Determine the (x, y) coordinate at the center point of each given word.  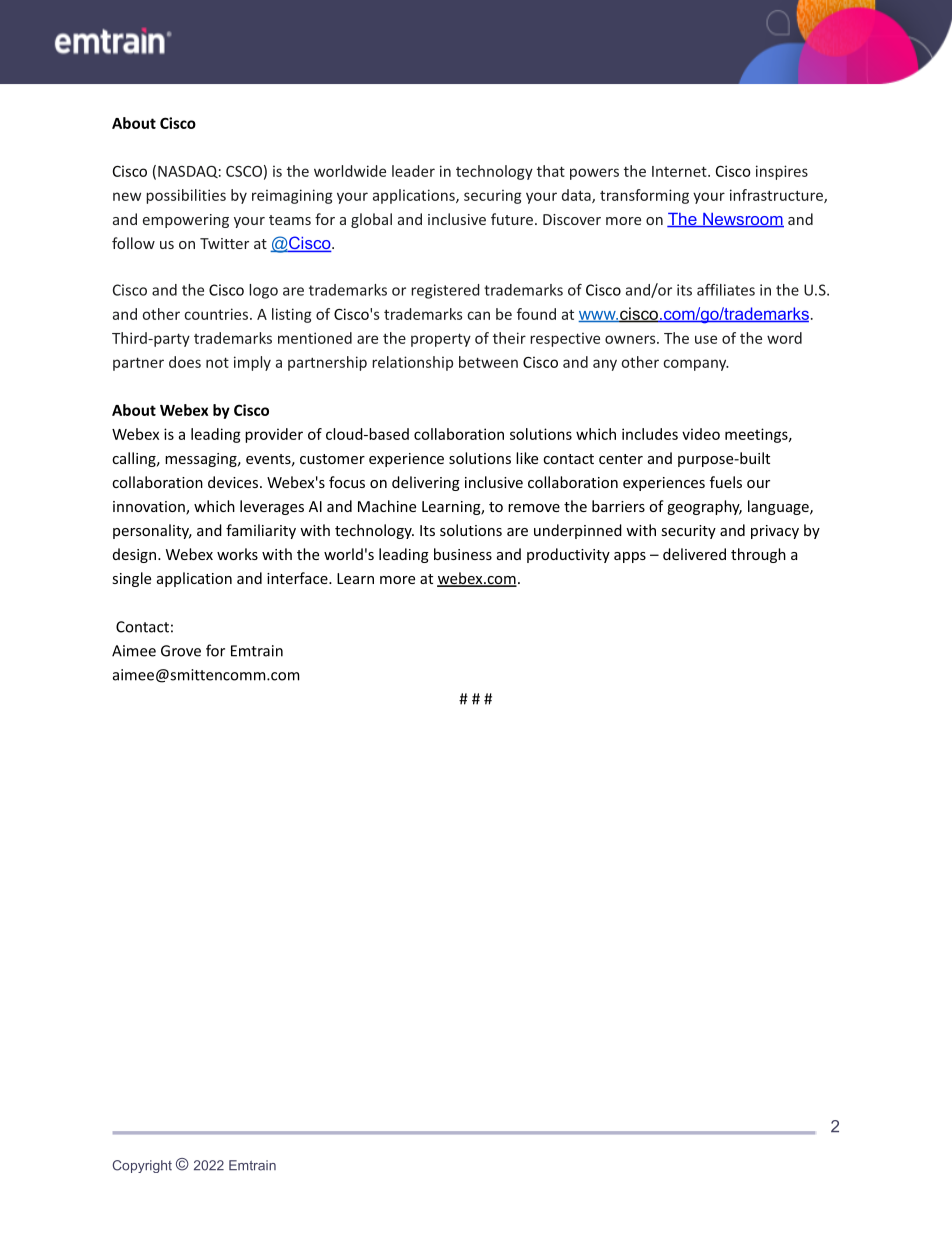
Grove (181, 651)
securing (493, 197)
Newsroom (742, 220)
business (463, 554)
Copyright (142, 1166)
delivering (426, 483)
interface (298, 578)
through (758, 555)
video (701, 434)
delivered (694, 554)
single (132, 579)
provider (274, 435)
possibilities (186, 196)
